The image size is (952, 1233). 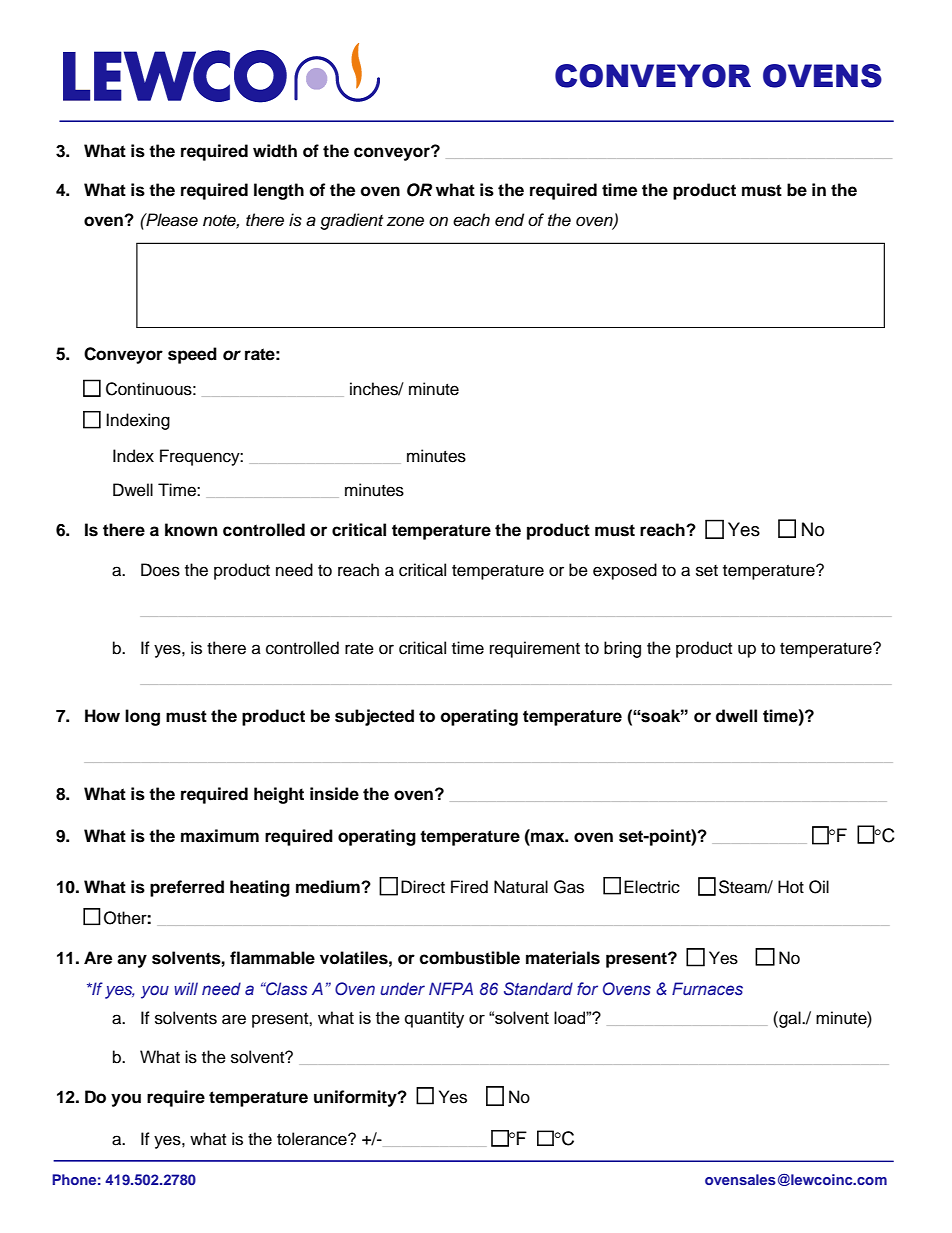 I want to click on Does, so click(x=160, y=570).
